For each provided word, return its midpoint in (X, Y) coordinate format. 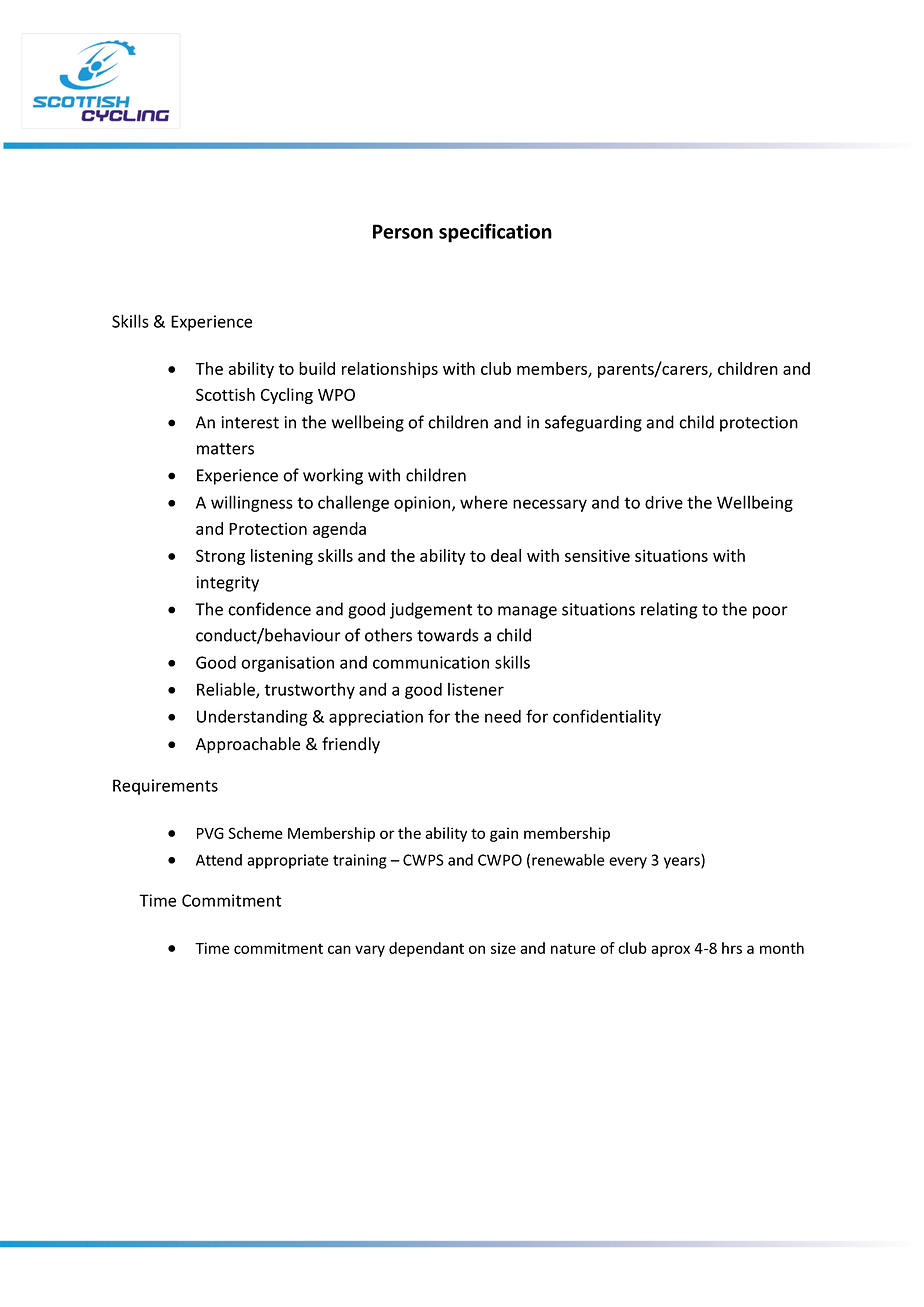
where (484, 502)
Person (403, 231)
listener (476, 689)
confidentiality (607, 717)
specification (495, 233)
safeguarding (593, 423)
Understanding (252, 718)
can (339, 949)
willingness (252, 503)
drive (664, 502)
